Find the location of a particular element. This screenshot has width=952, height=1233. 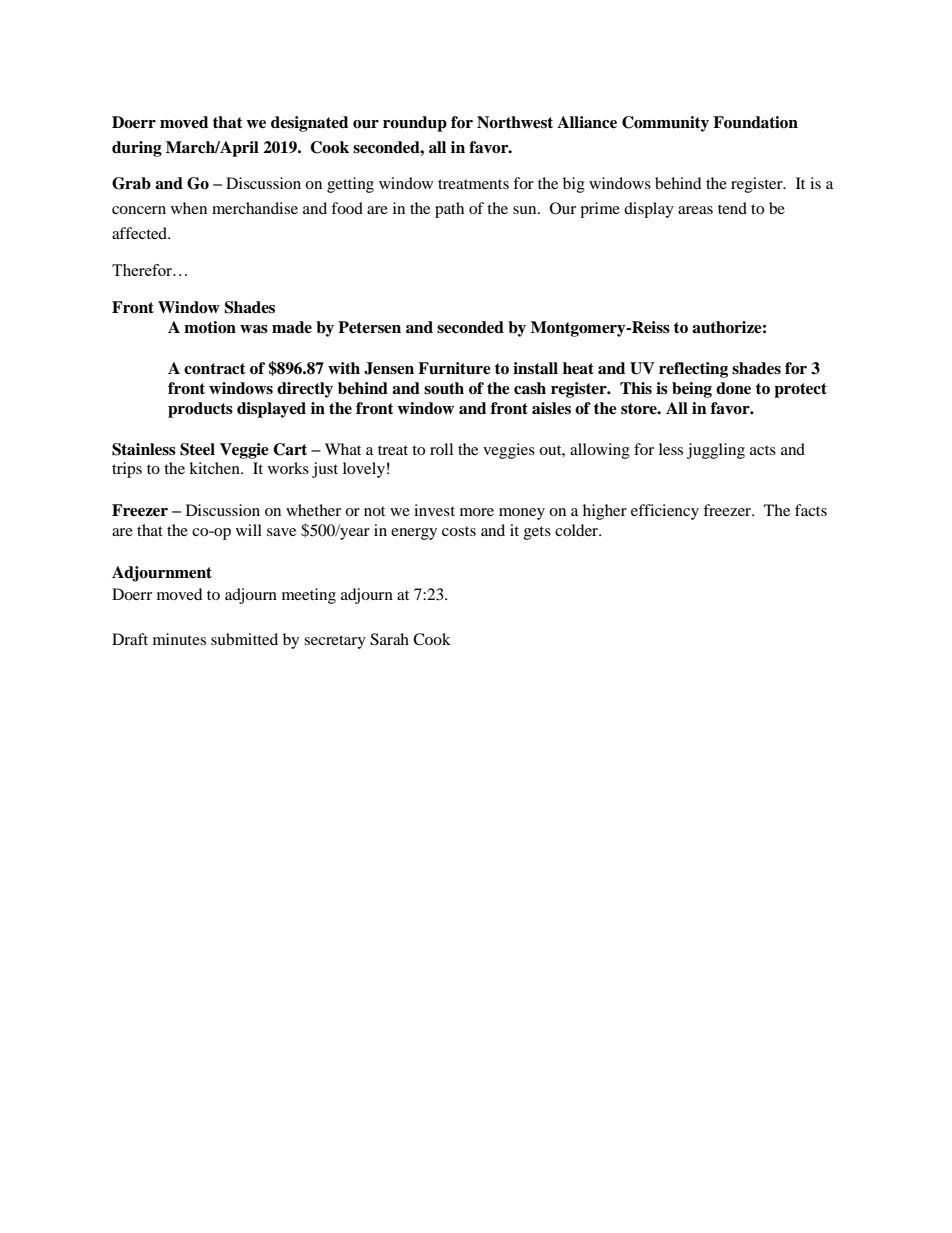

path is located at coordinates (449, 210).
